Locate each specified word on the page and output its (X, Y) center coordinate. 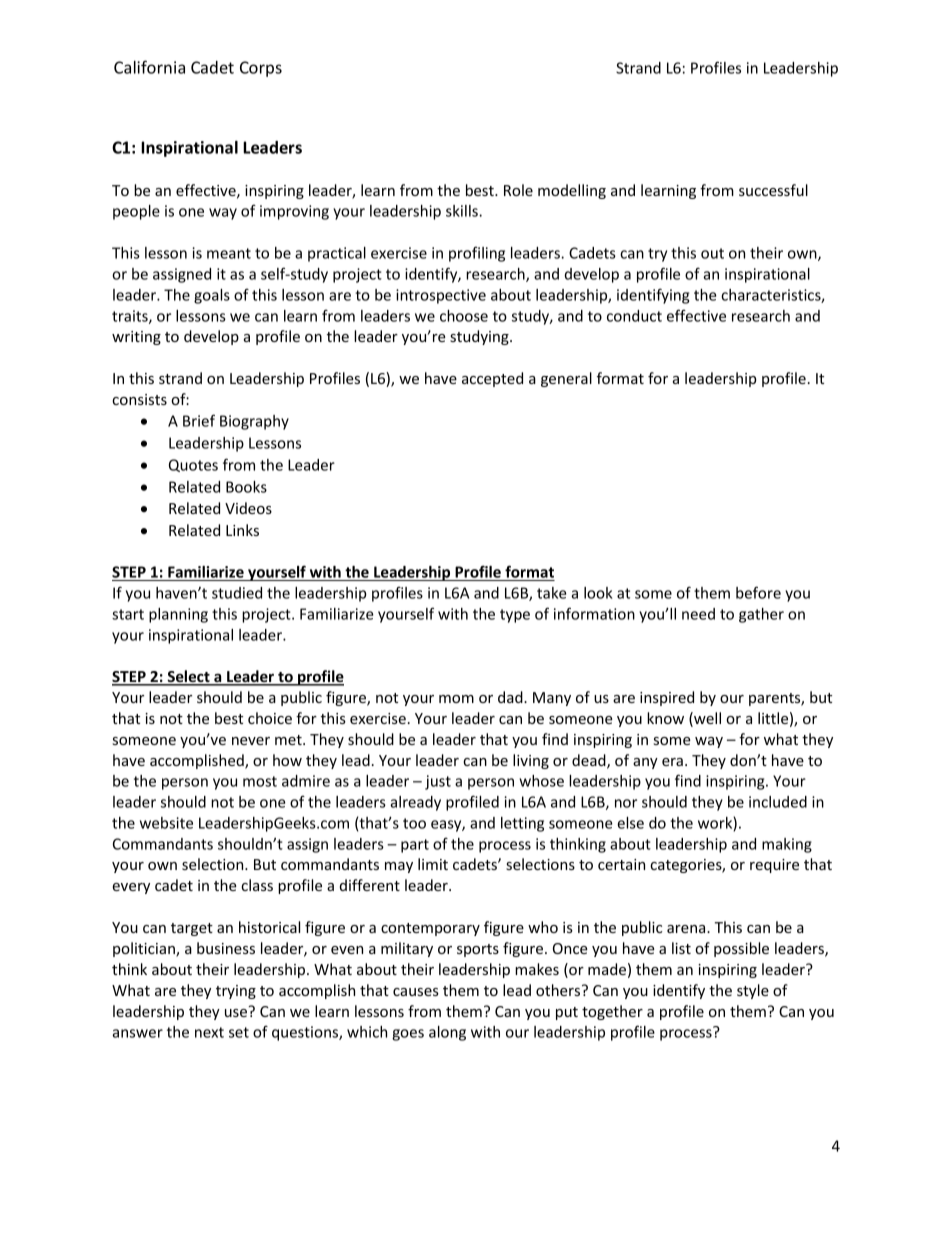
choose (464, 316)
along (447, 1033)
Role (518, 190)
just (438, 782)
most (260, 781)
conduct (634, 316)
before (758, 592)
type (515, 616)
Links (242, 530)
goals (212, 296)
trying (236, 992)
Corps (261, 69)
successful (773, 190)
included (778, 802)
